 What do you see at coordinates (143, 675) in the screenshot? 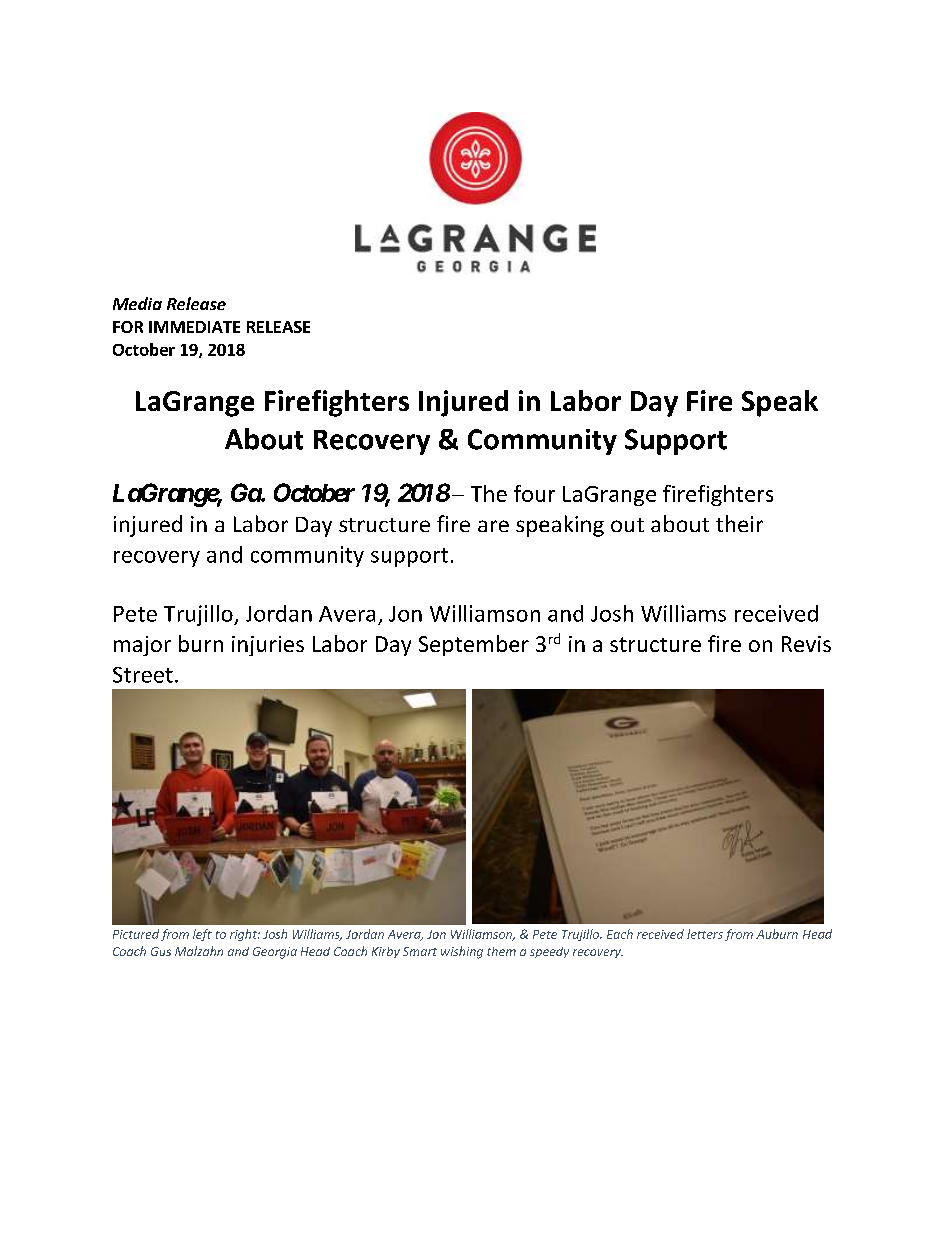
I see `Street` at bounding box center [143, 675].
